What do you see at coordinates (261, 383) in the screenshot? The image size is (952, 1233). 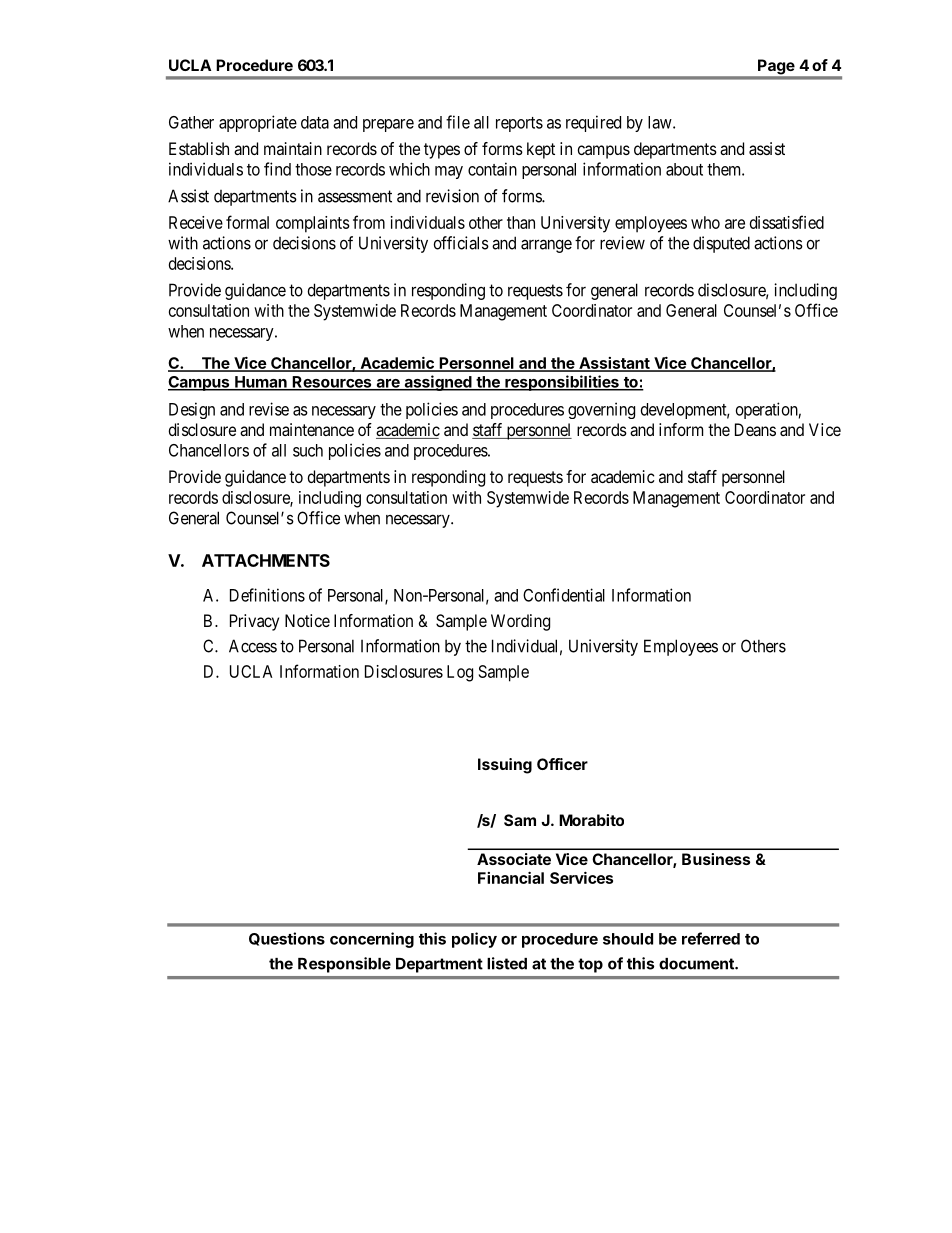 I see `Human` at bounding box center [261, 383].
